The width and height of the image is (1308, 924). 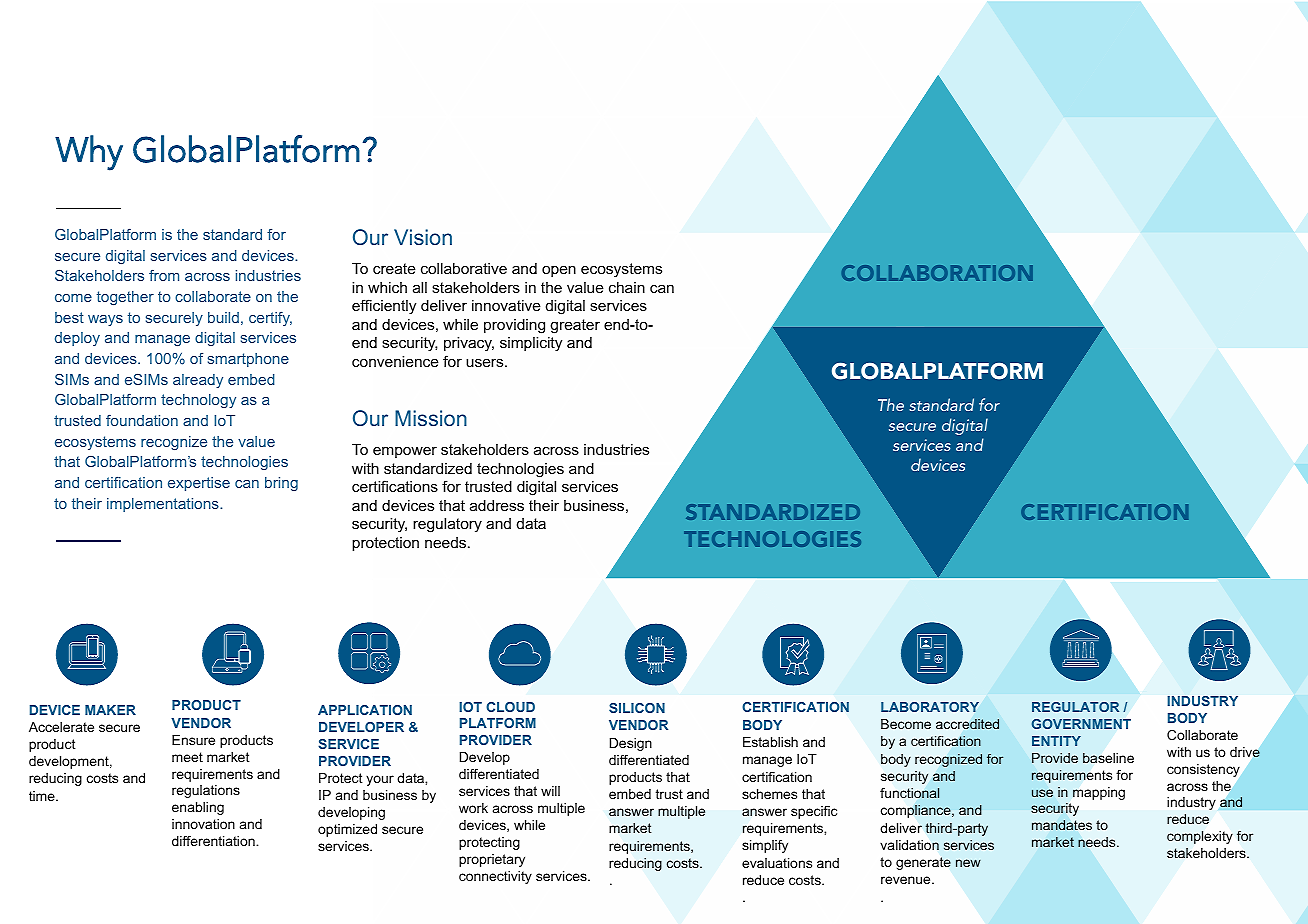 I want to click on mandates, so click(x=1062, y=825).
